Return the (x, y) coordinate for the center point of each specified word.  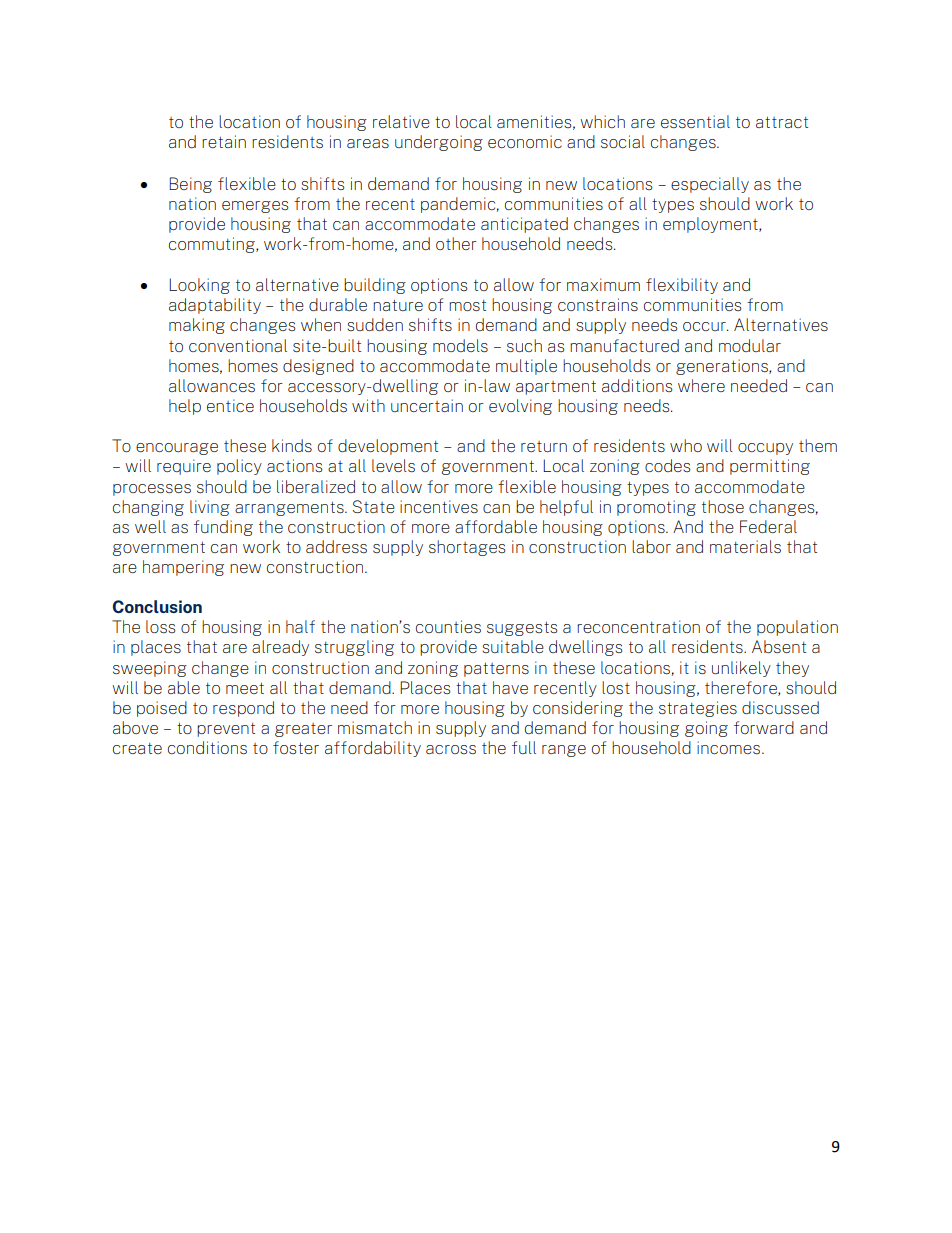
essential (695, 121)
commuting (213, 245)
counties (448, 626)
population (797, 628)
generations (723, 367)
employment (711, 225)
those (723, 506)
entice (230, 405)
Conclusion (157, 606)
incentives (439, 506)
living (210, 508)
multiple (526, 367)
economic (525, 141)
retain (224, 141)
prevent (226, 730)
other (456, 243)
